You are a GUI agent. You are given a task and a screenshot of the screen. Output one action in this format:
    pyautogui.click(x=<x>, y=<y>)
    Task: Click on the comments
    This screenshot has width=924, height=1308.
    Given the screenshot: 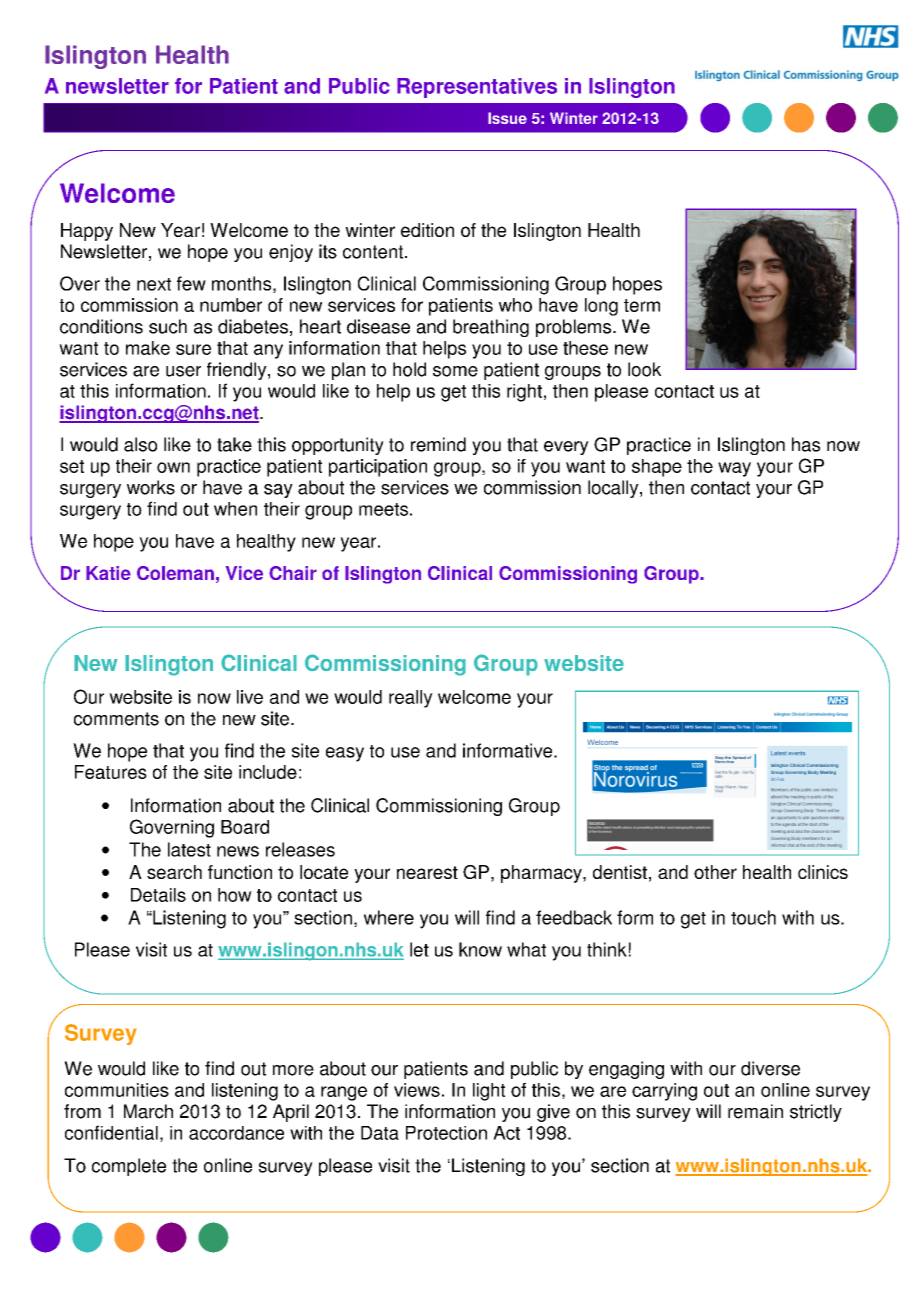 What is the action you would take?
    pyautogui.click(x=116, y=719)
